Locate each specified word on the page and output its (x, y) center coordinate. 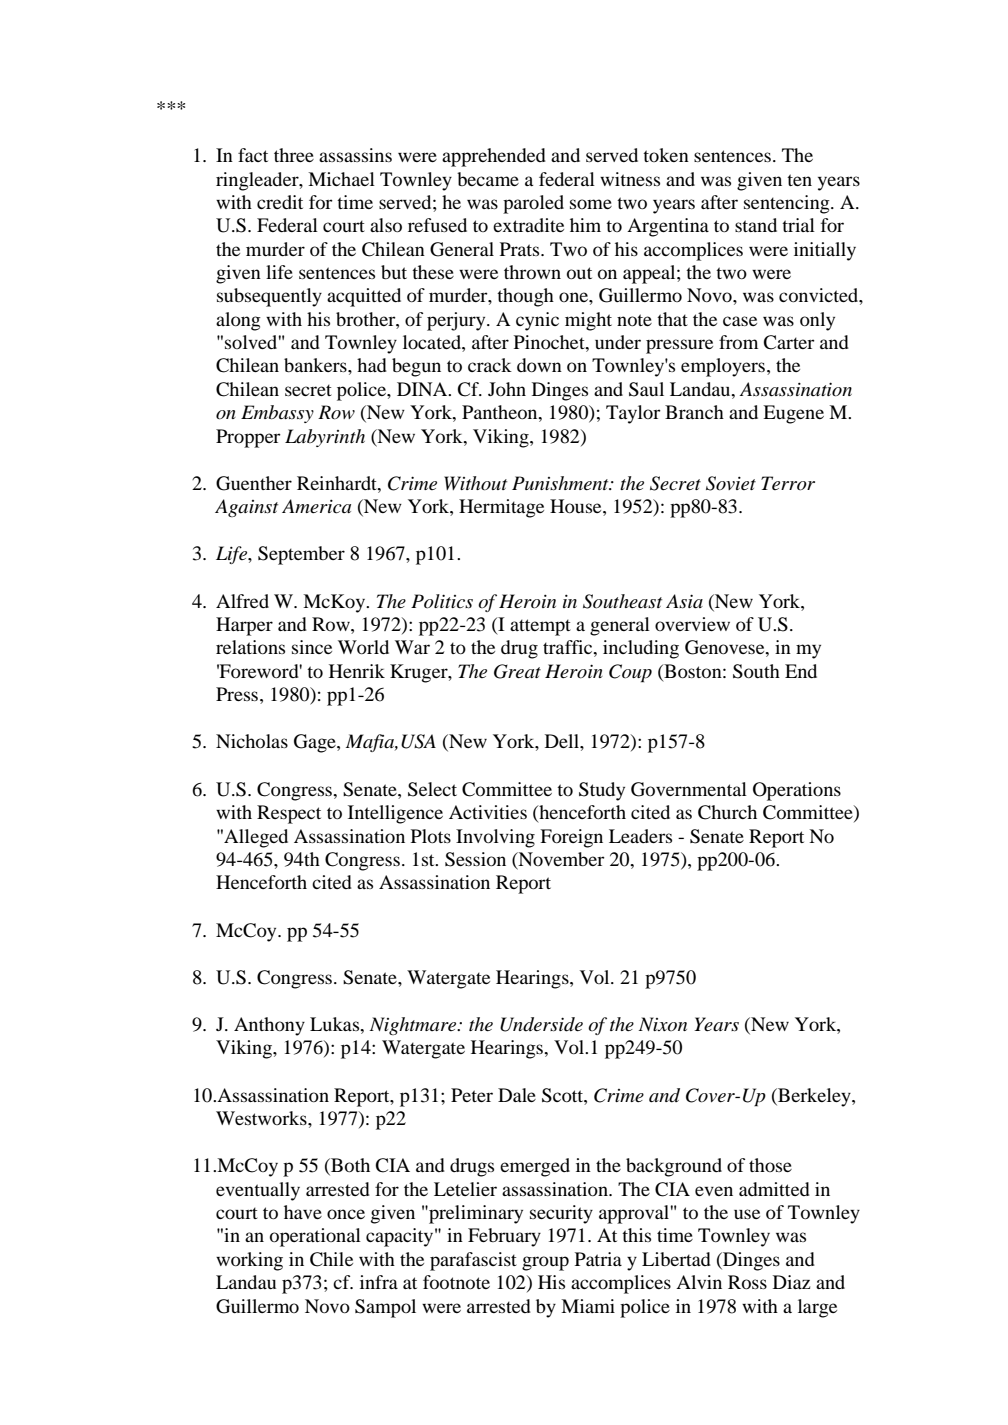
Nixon (663, 1024)
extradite (528, 225)
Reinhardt (338, 483)
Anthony (269, 1026)
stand (756, 225)
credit (280, 202)
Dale (517, 1095)
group (545, 1263)
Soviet (731, 483)
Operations (797, 791)
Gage (316, 743)
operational (315, 1237)
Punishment (561, 483)
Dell (563, 741)
